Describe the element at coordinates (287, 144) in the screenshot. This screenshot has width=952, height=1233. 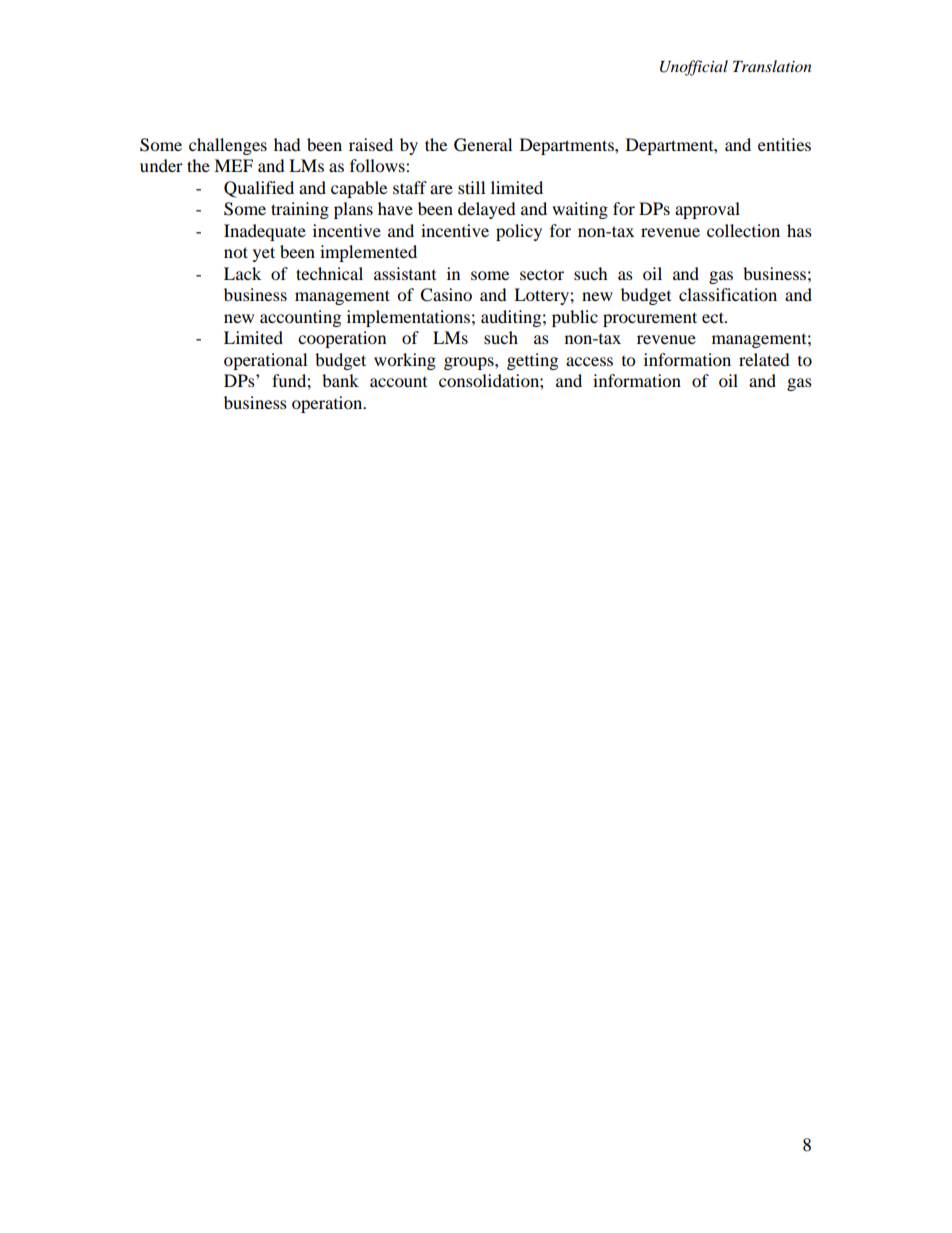
I see `had` at that location.
